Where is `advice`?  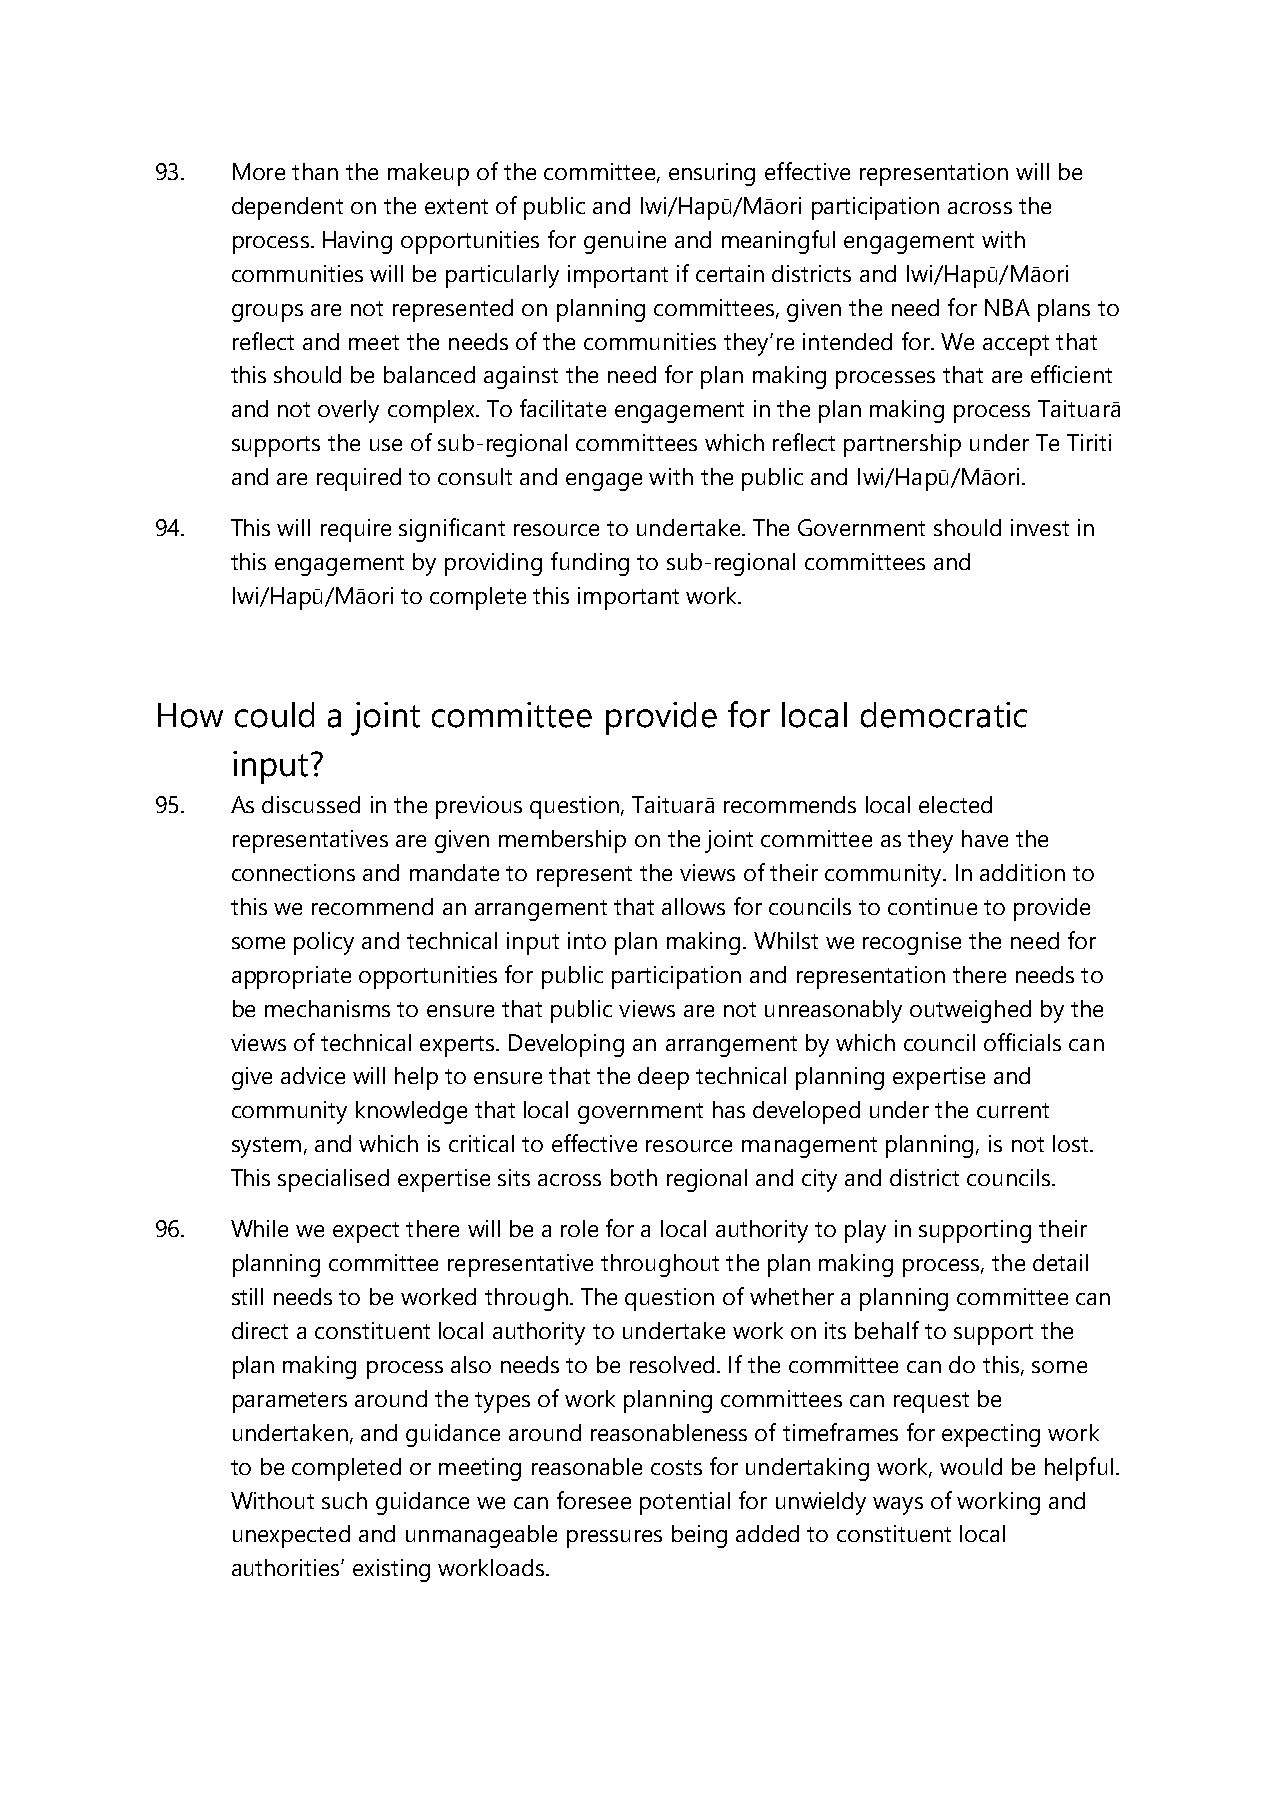 advice is located at coordinates (313, 1075).
